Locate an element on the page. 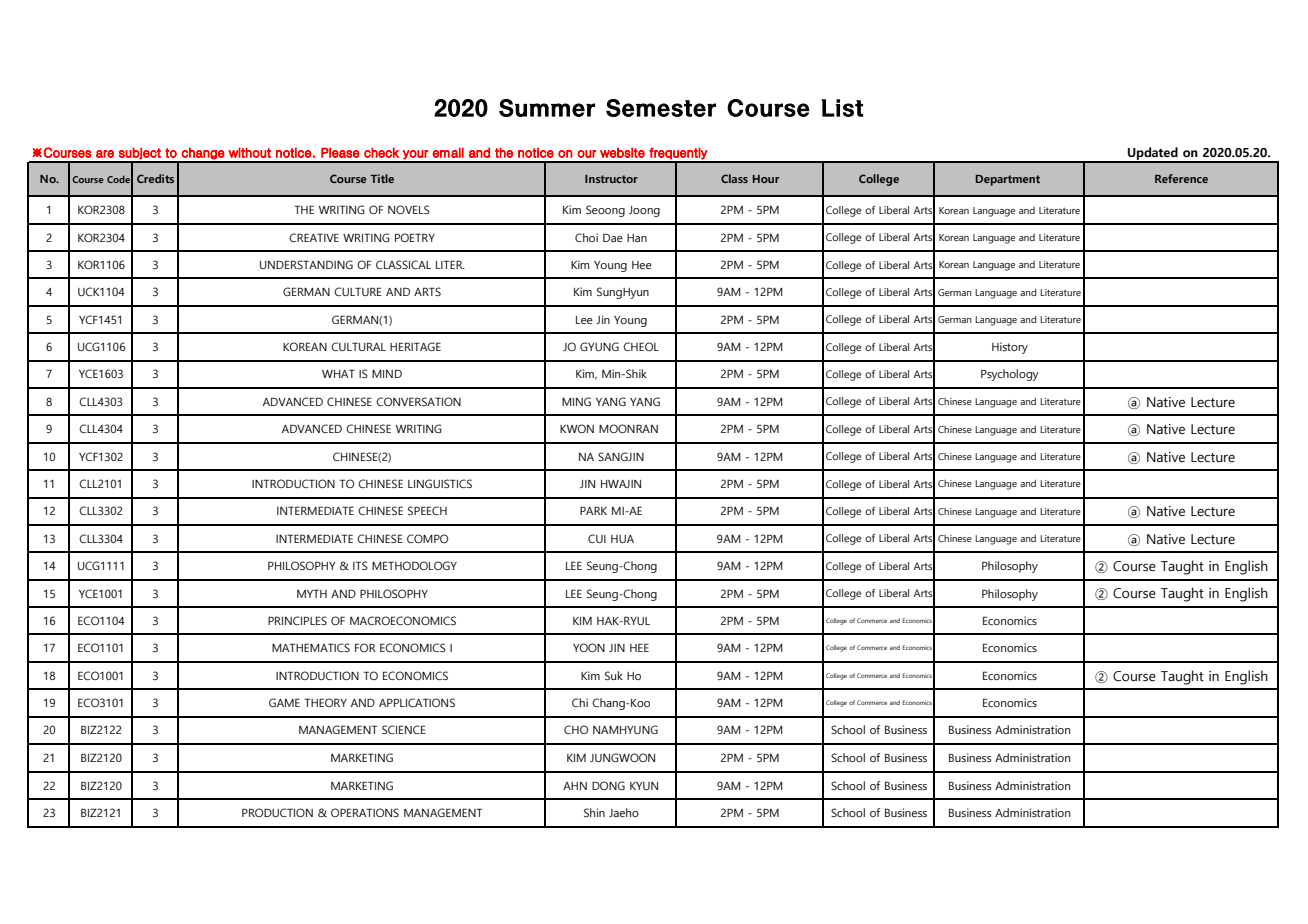 The width and height of the page is (1308, 924). DONG is located at coordinates (608, 785).
